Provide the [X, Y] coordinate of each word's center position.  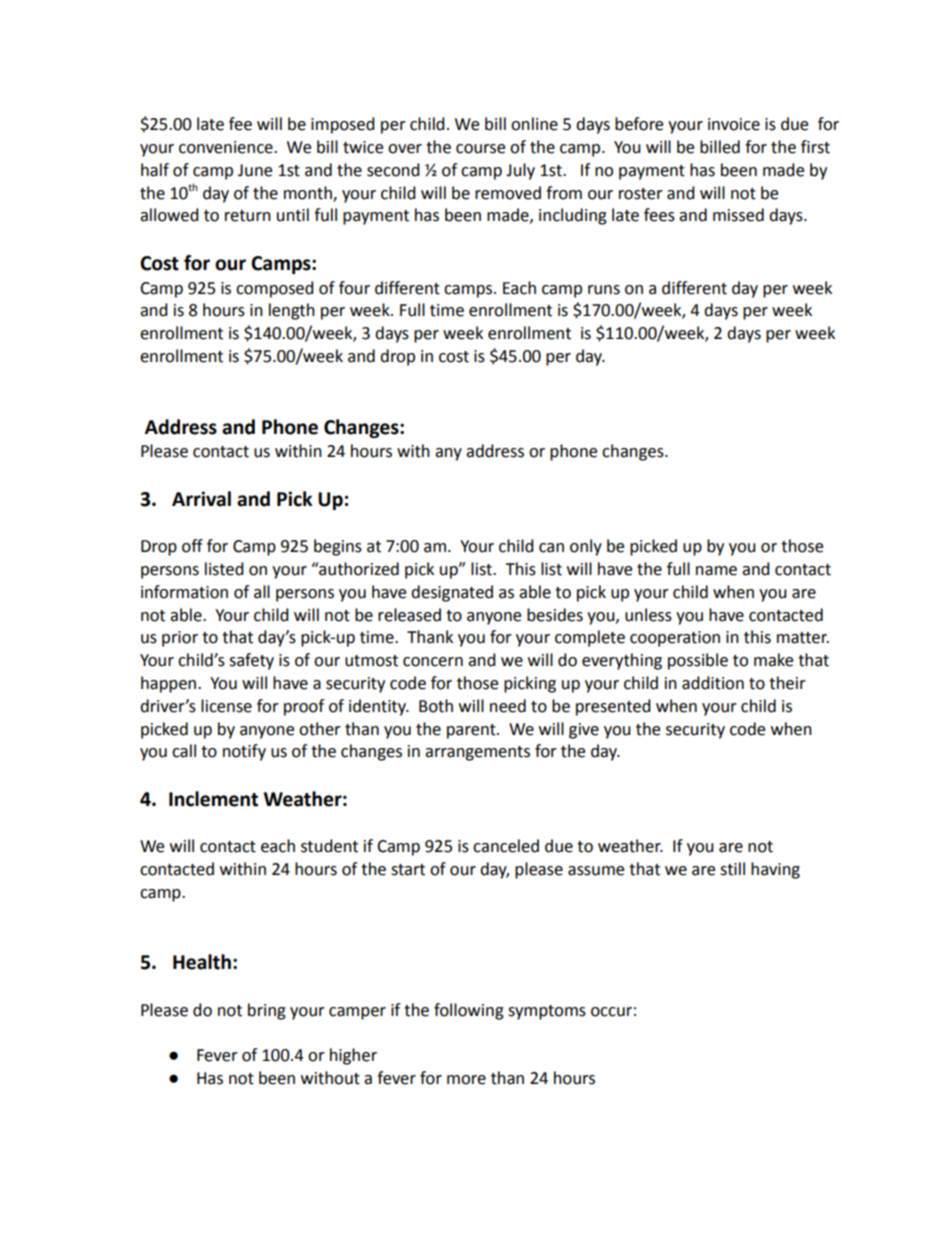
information [184, 592]
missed [738, 215]
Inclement [213, 799]
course [480, 149]
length [292, 311]
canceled [506, 846]
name [716, 571]
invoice [734, 124]
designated [452, 593]
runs [604, 290]
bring [267, 1011]
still [732, 869]
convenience [227, 147]
